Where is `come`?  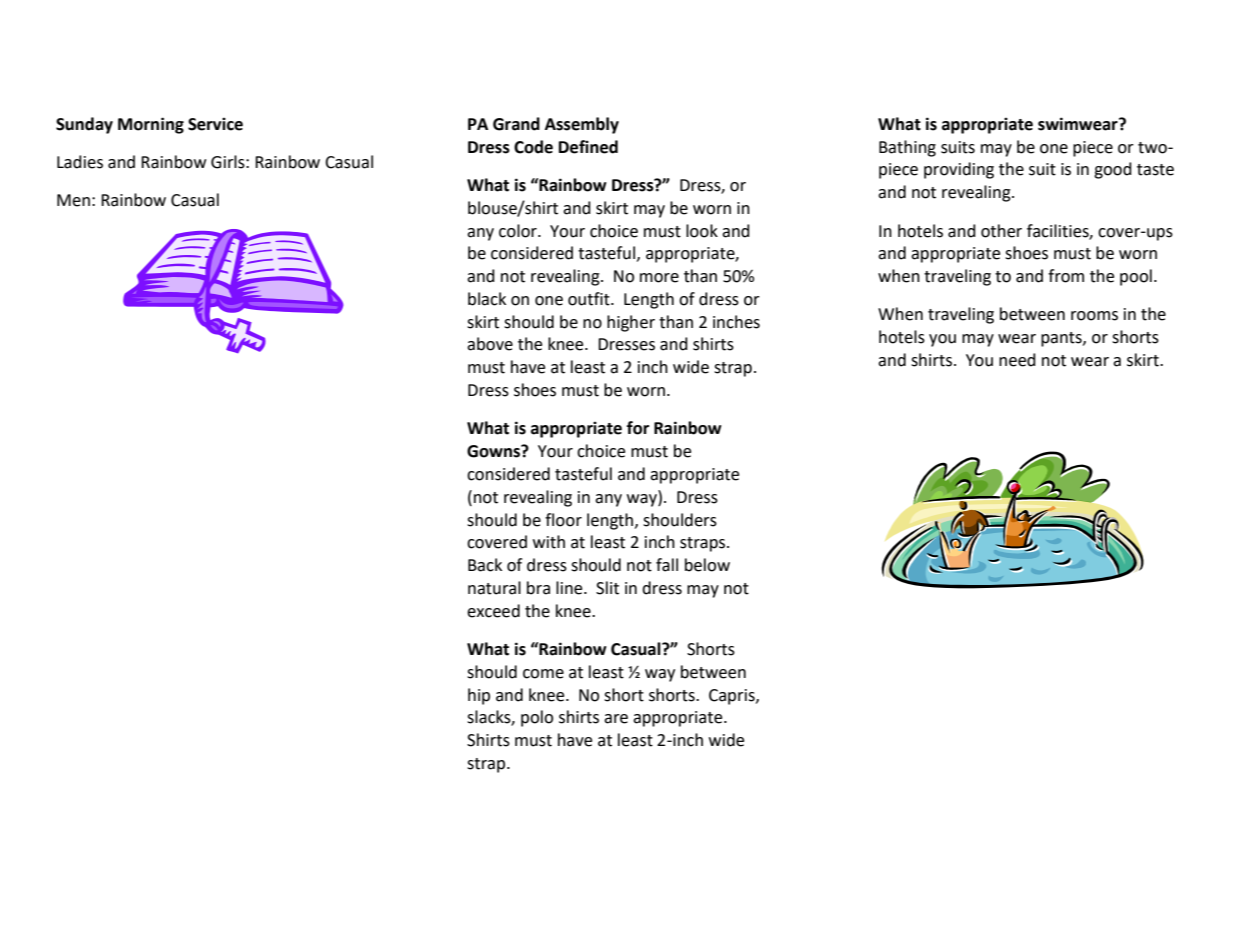
come is located at coordinates (543, 674).
